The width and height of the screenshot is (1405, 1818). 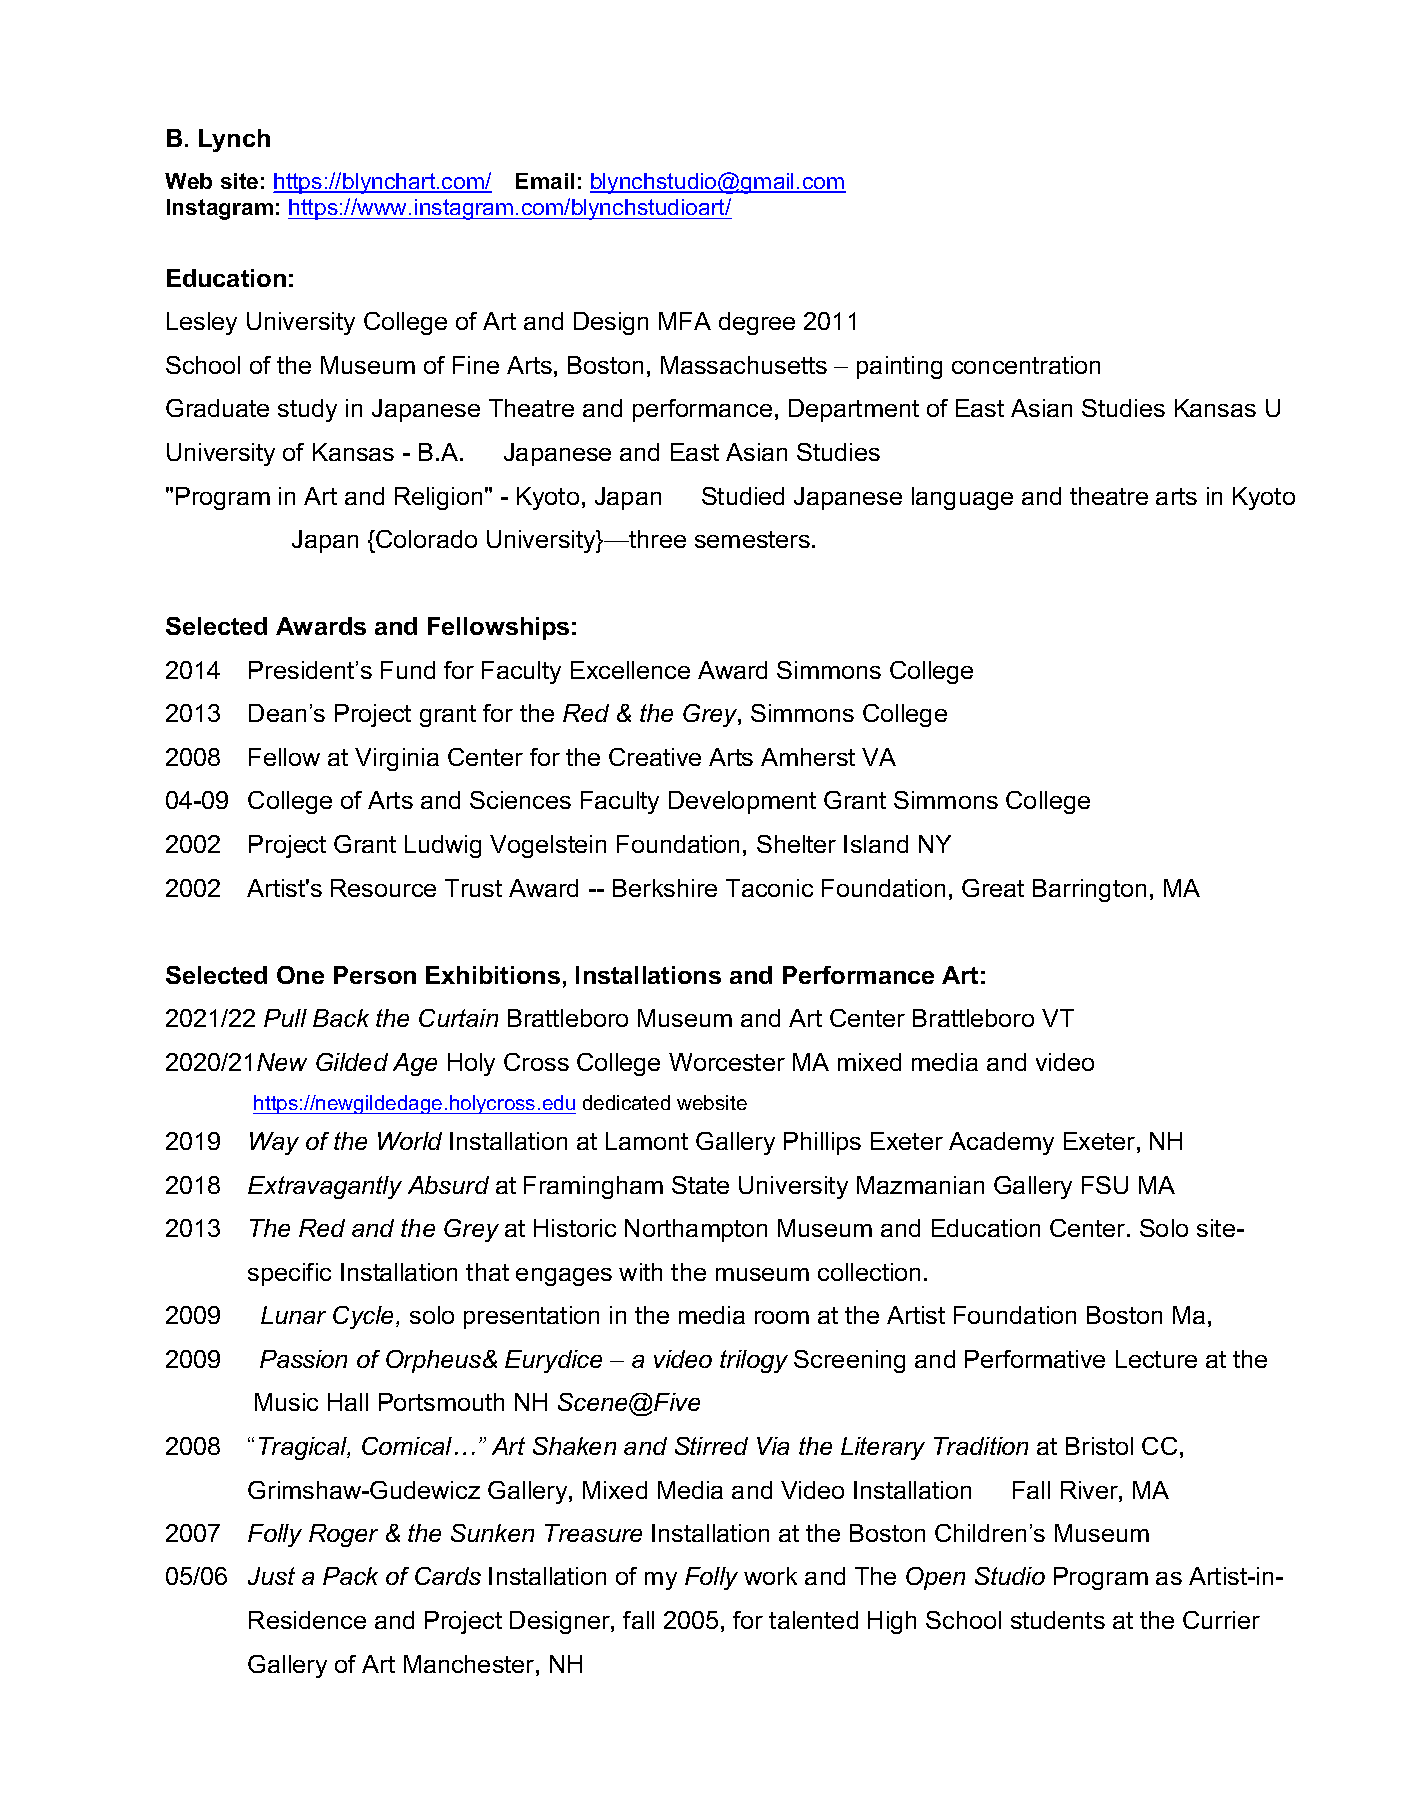 I want to click on study, so click(x=307, y=410).
